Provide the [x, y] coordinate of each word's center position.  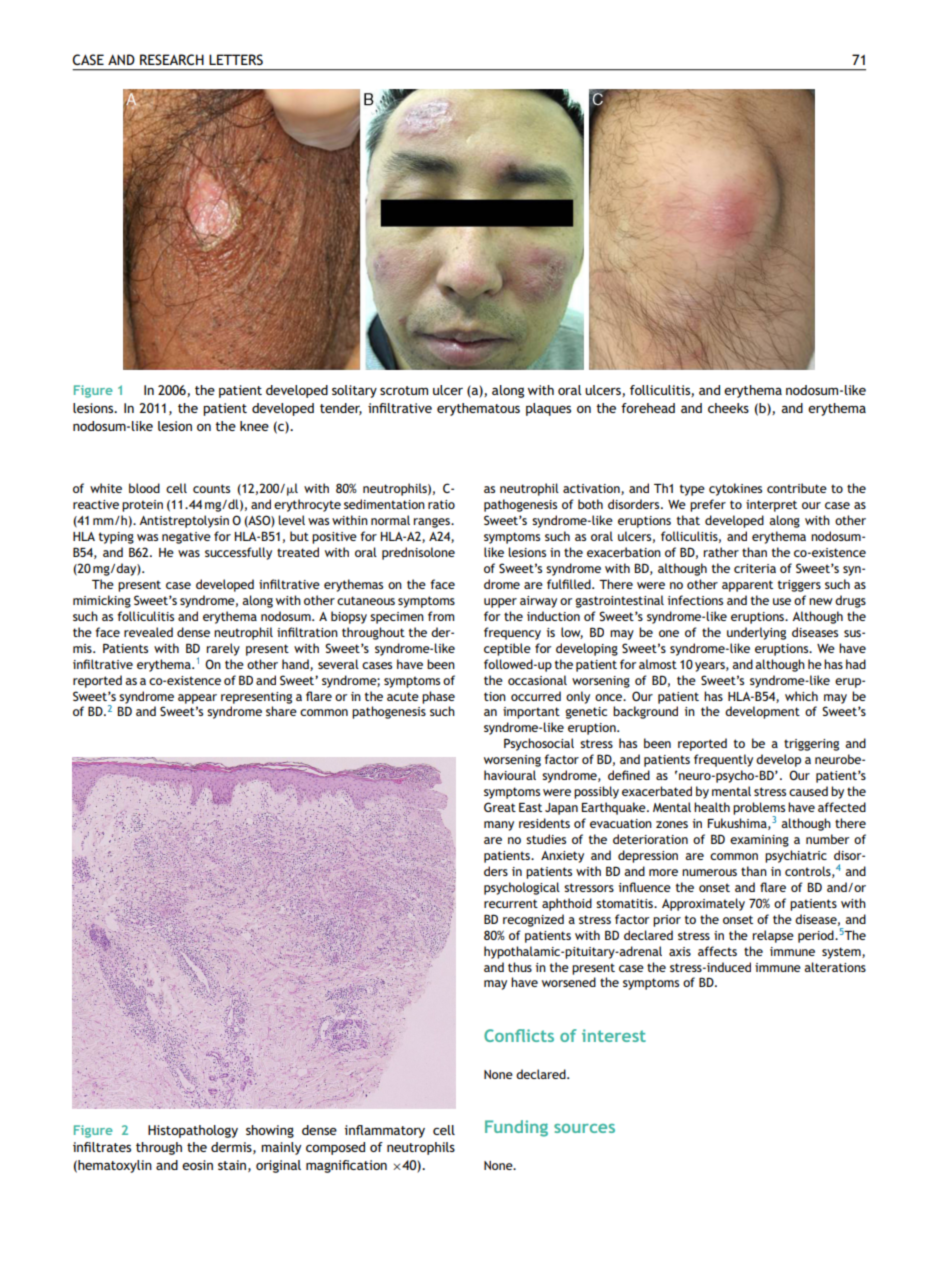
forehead [648, 408]
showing [270, 1131]
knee [254, 426]
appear [197, 699]
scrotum [404, 390]
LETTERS [236, 59]
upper [500, 603]
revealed [148, 632]
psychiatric [796, 856]
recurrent [511, 903]
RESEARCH [172, 59]
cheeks [728, 408]
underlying [756, 633]
